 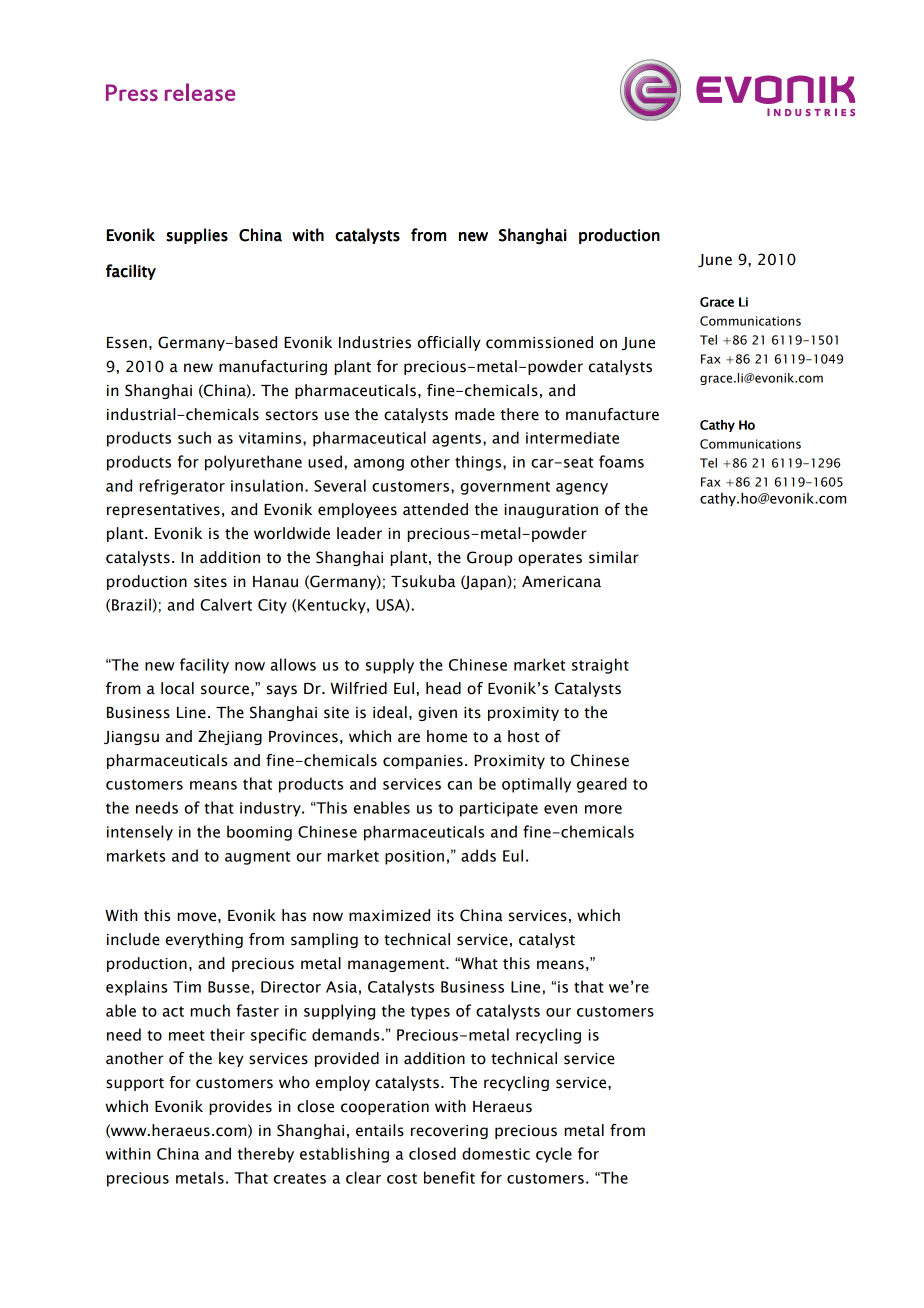 What do you see at coordinates (375, 342) in the page?
I see `Industries` at bounding box center [375, 342].
